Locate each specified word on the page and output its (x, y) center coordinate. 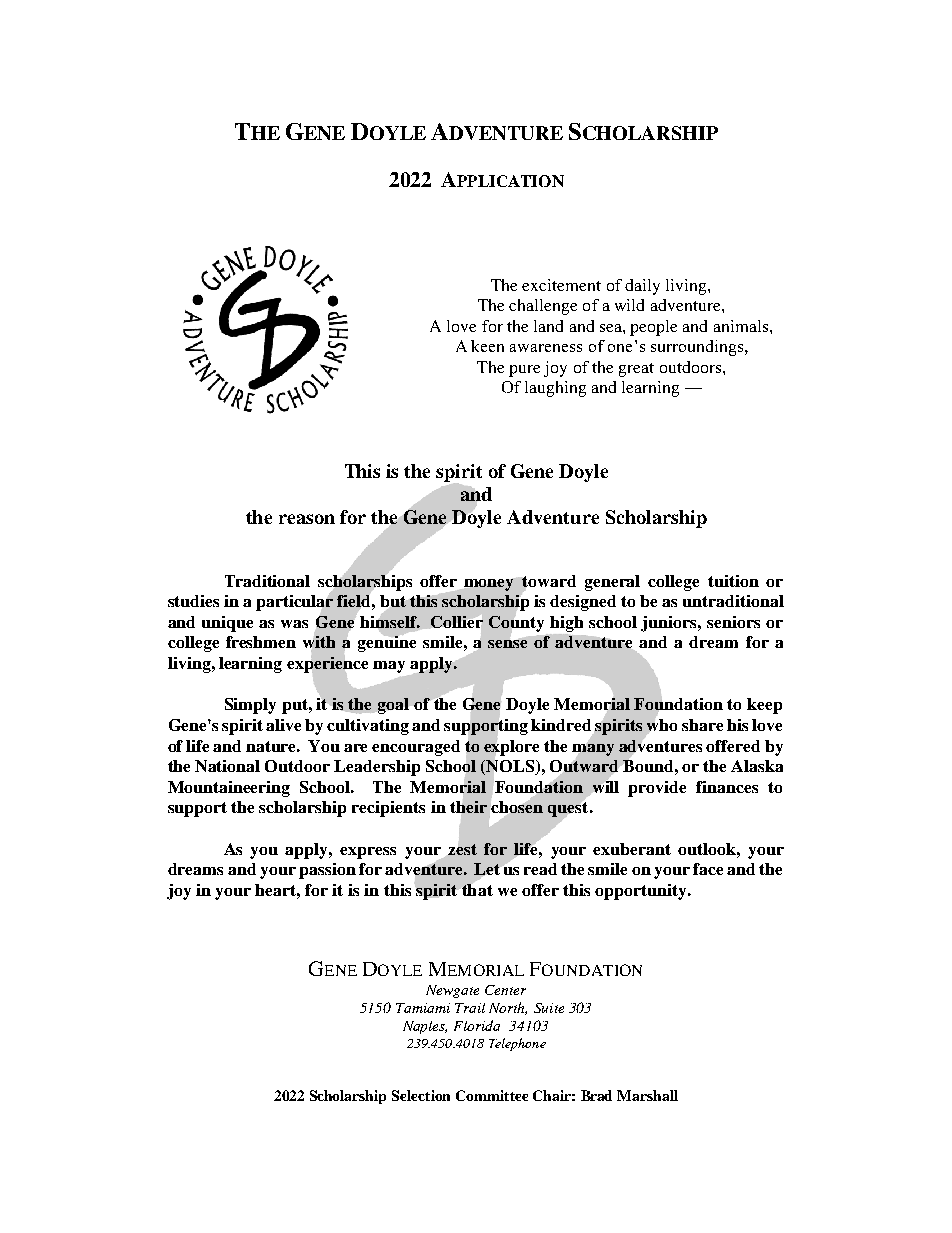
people (653, 328)
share (702, 725)
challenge (543, 307)
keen (487, 346)
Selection (421, 1095)
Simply (250, 706)
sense (507, 644)
